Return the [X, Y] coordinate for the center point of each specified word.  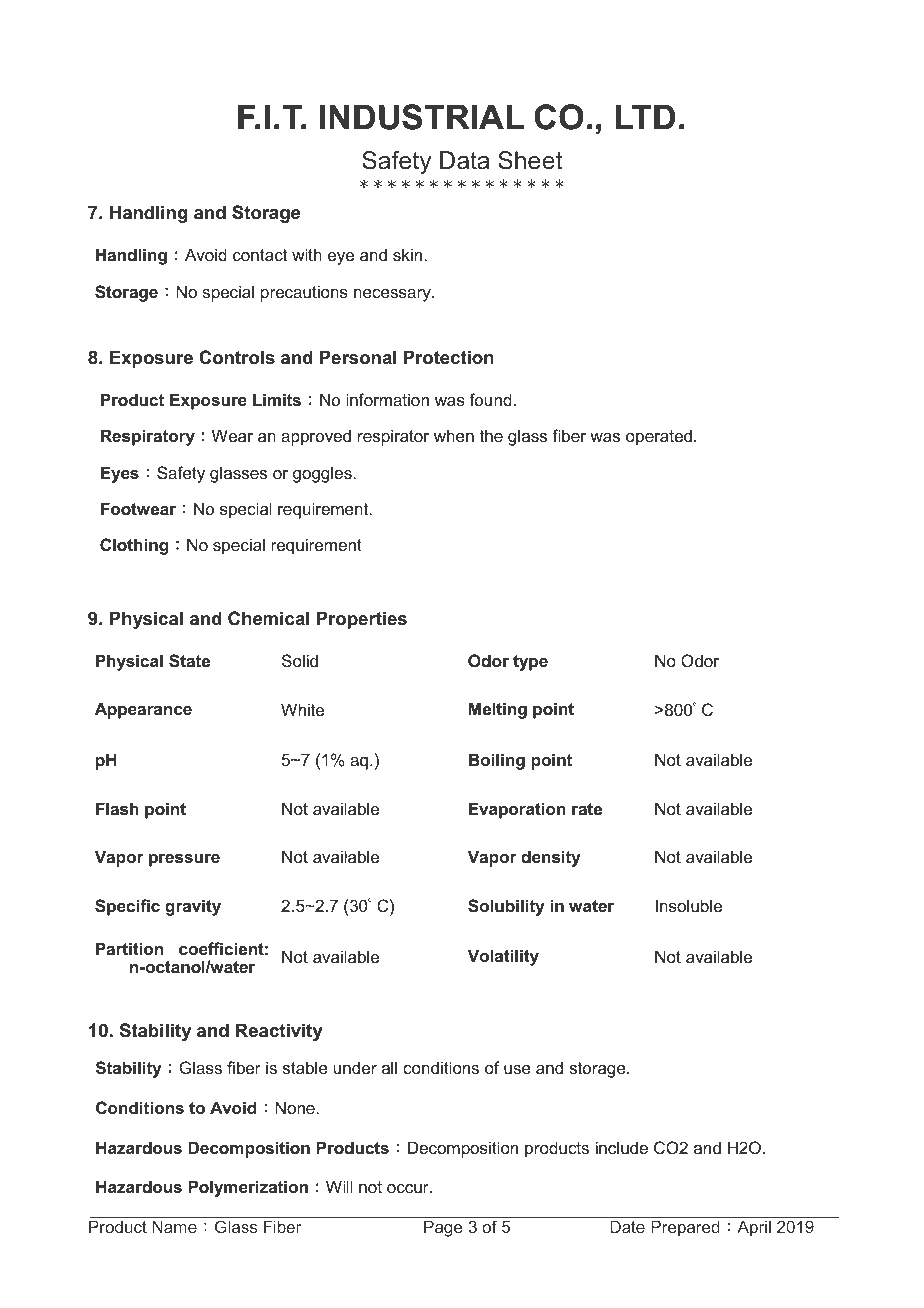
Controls [237, 357]
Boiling [497, 761]
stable [305, 1067]
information [387, 399]
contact [260, 255]
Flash [117, 808]
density [551, 858]
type [530, 663]
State [189, 661]
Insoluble [689, 905]
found [490, 399]
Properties [362, 620]
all [389, 1067]
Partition [129, 948]
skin [407, 254]
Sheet [530, 160]
